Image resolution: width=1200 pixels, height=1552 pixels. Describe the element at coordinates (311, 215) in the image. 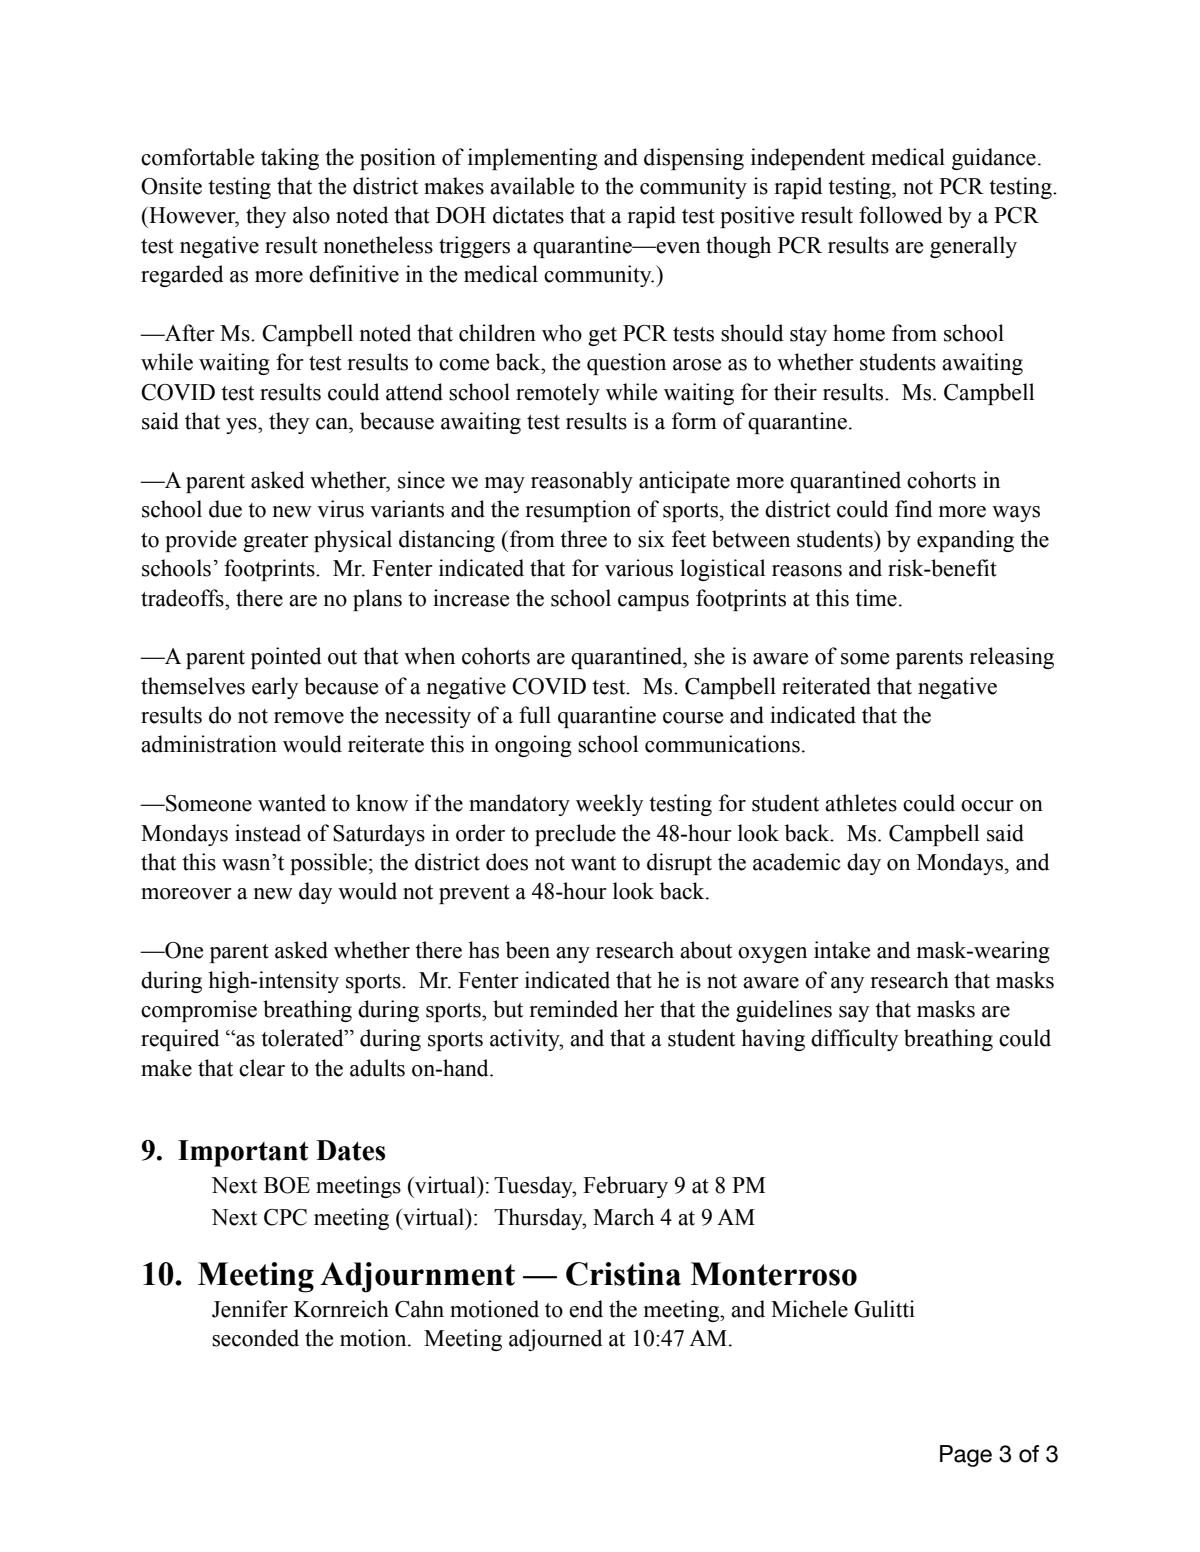

I see `also` at that location.
